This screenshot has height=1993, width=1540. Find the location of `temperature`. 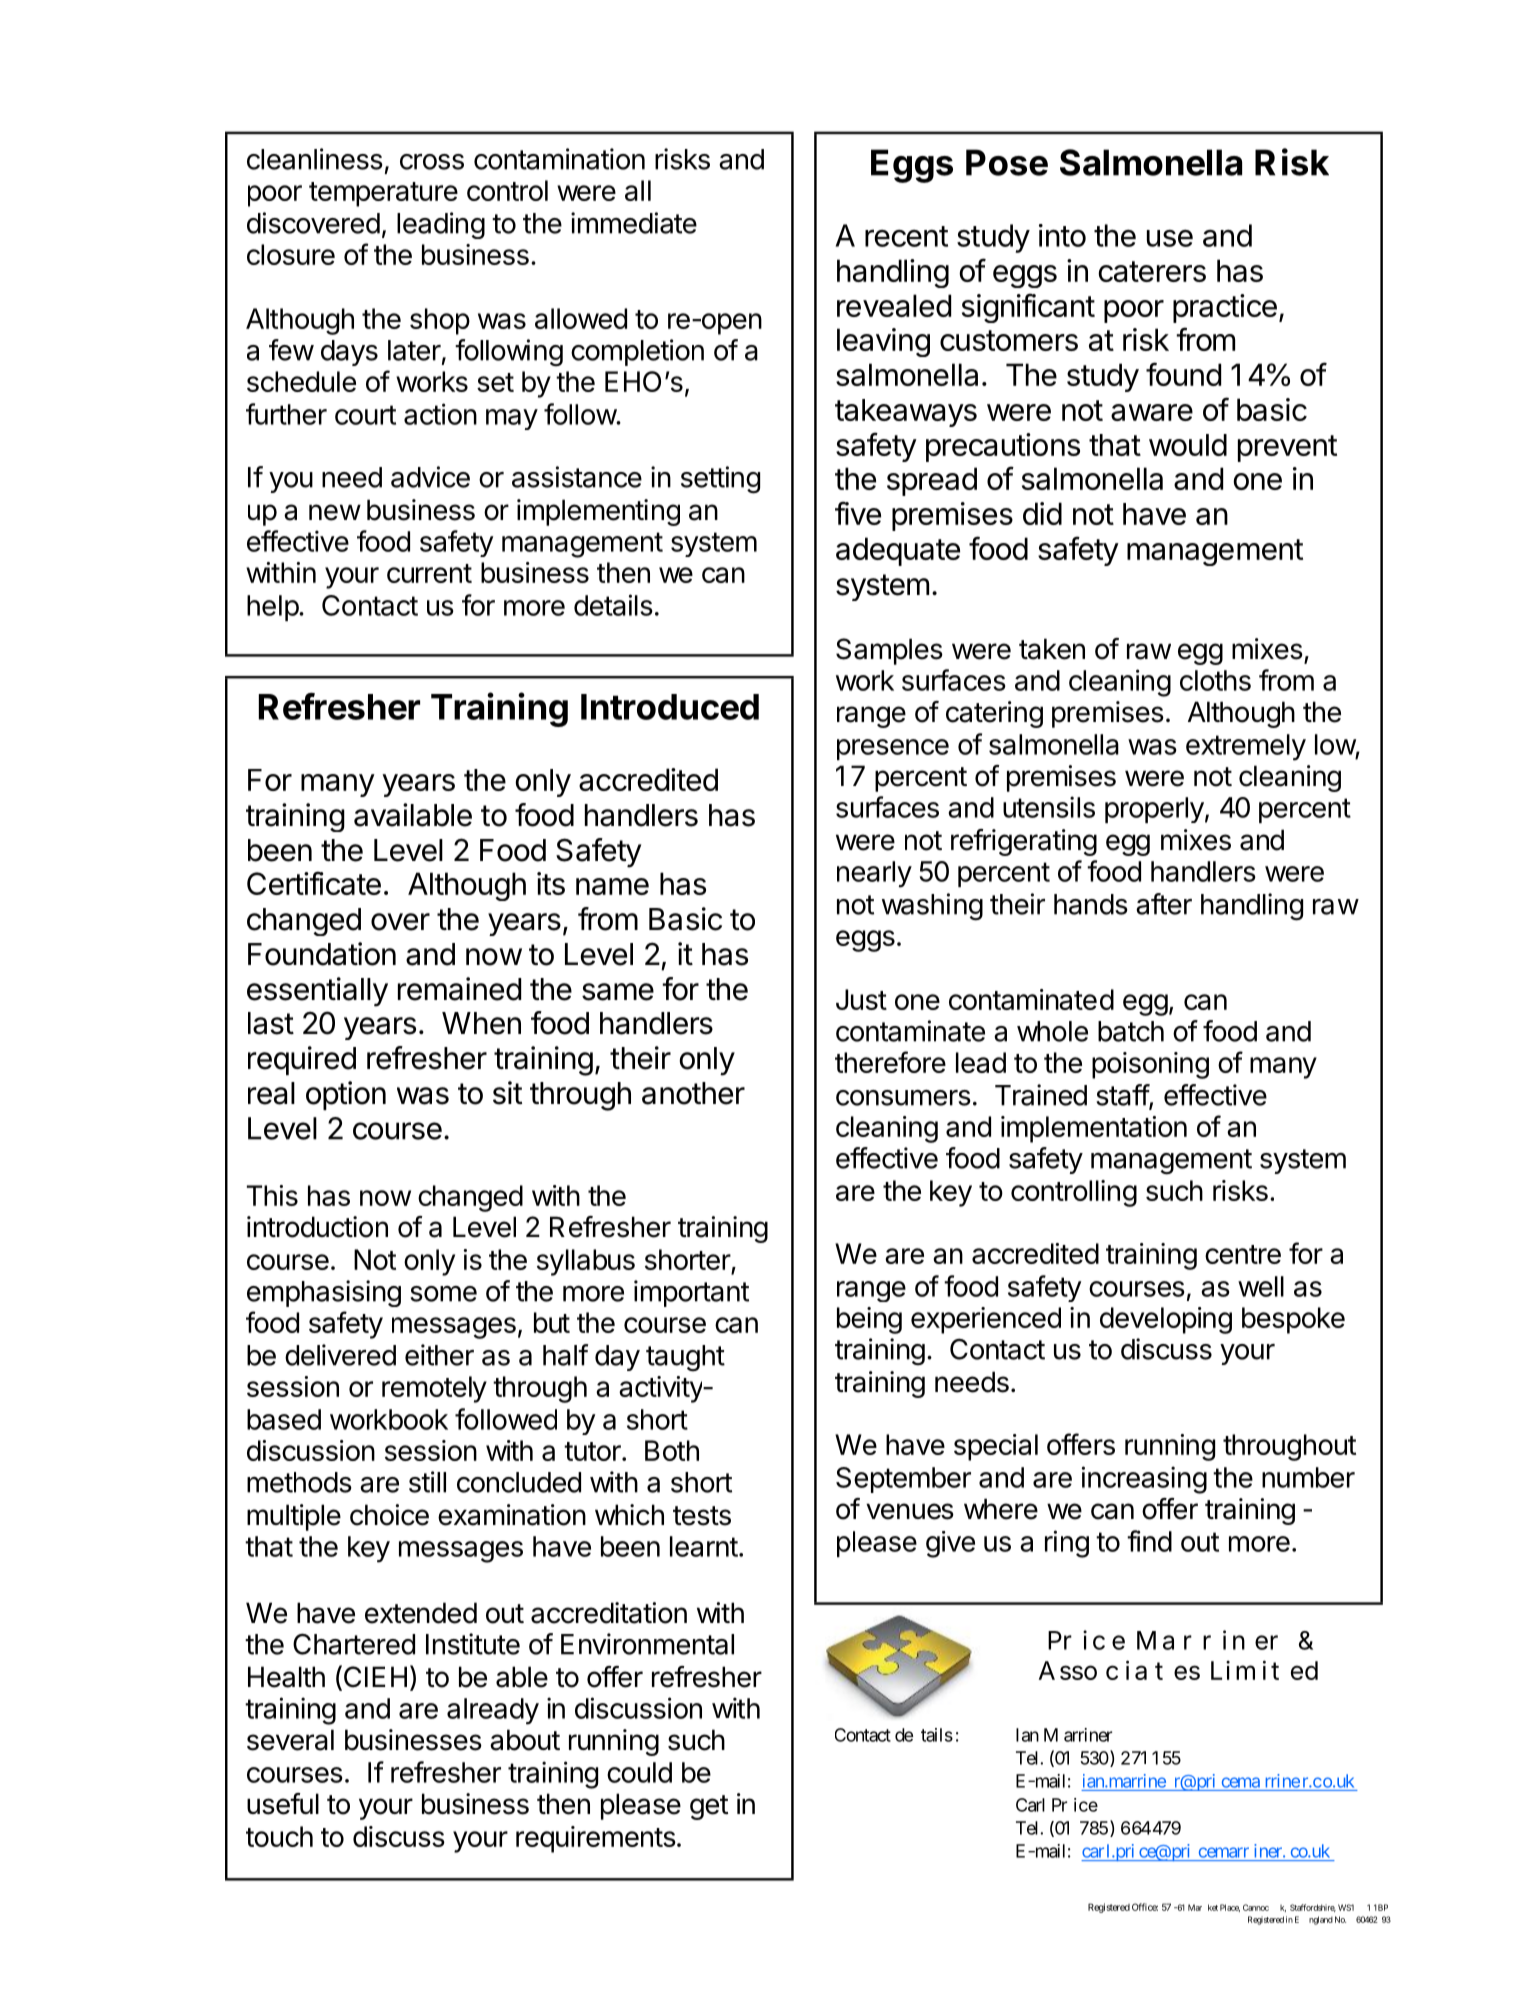

temperature is located at coordinates (383, 194).
